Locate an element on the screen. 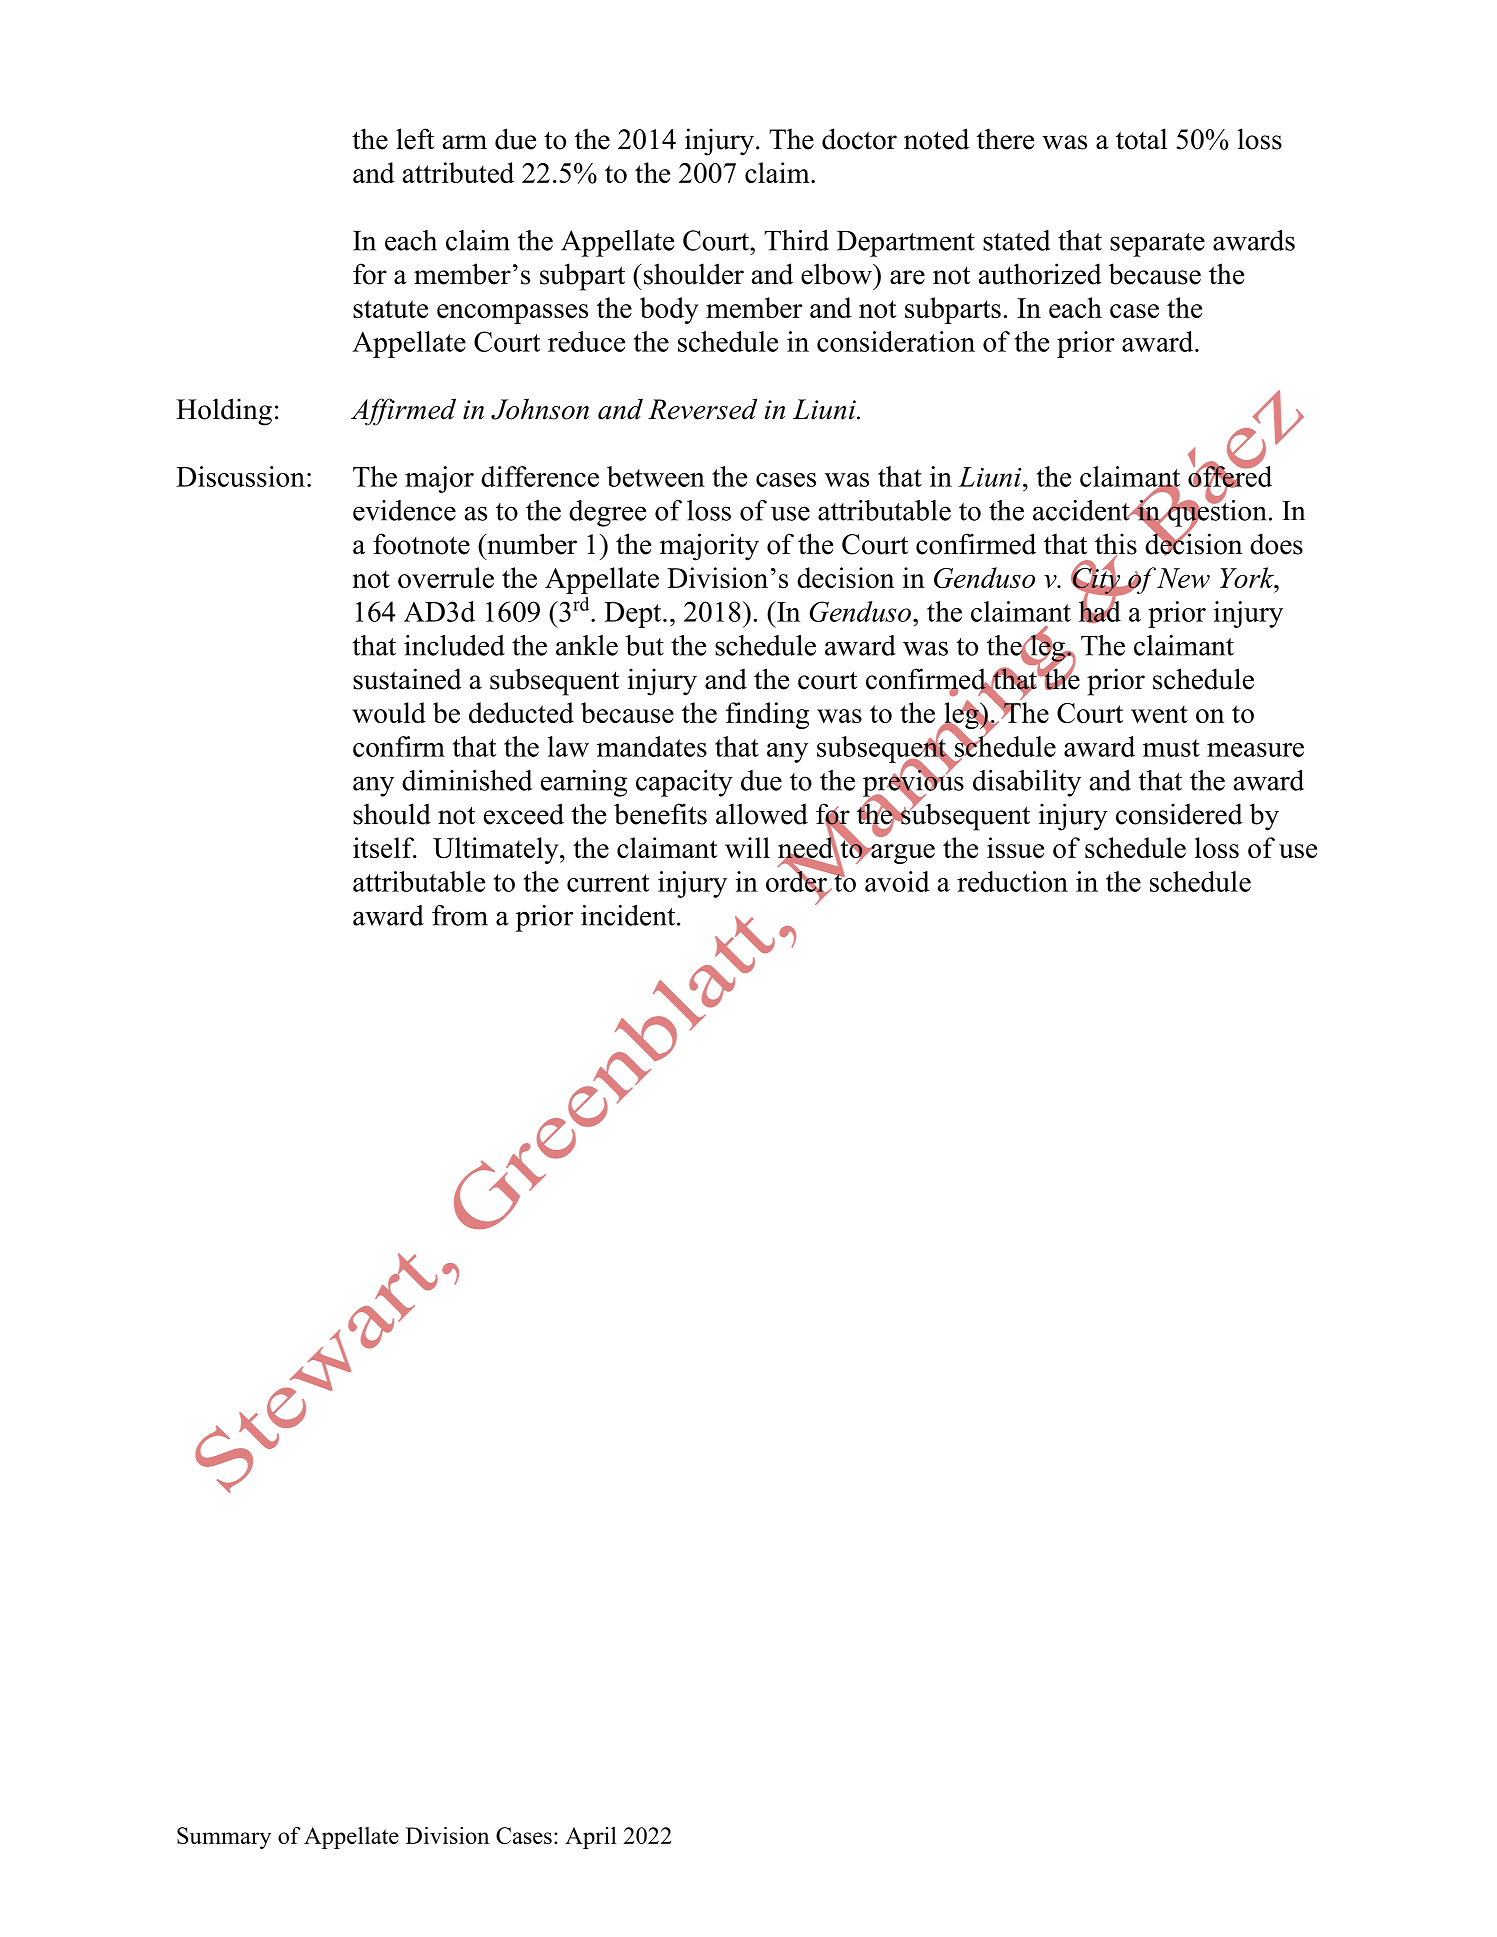  total is located at coordinates (1141, 139).
